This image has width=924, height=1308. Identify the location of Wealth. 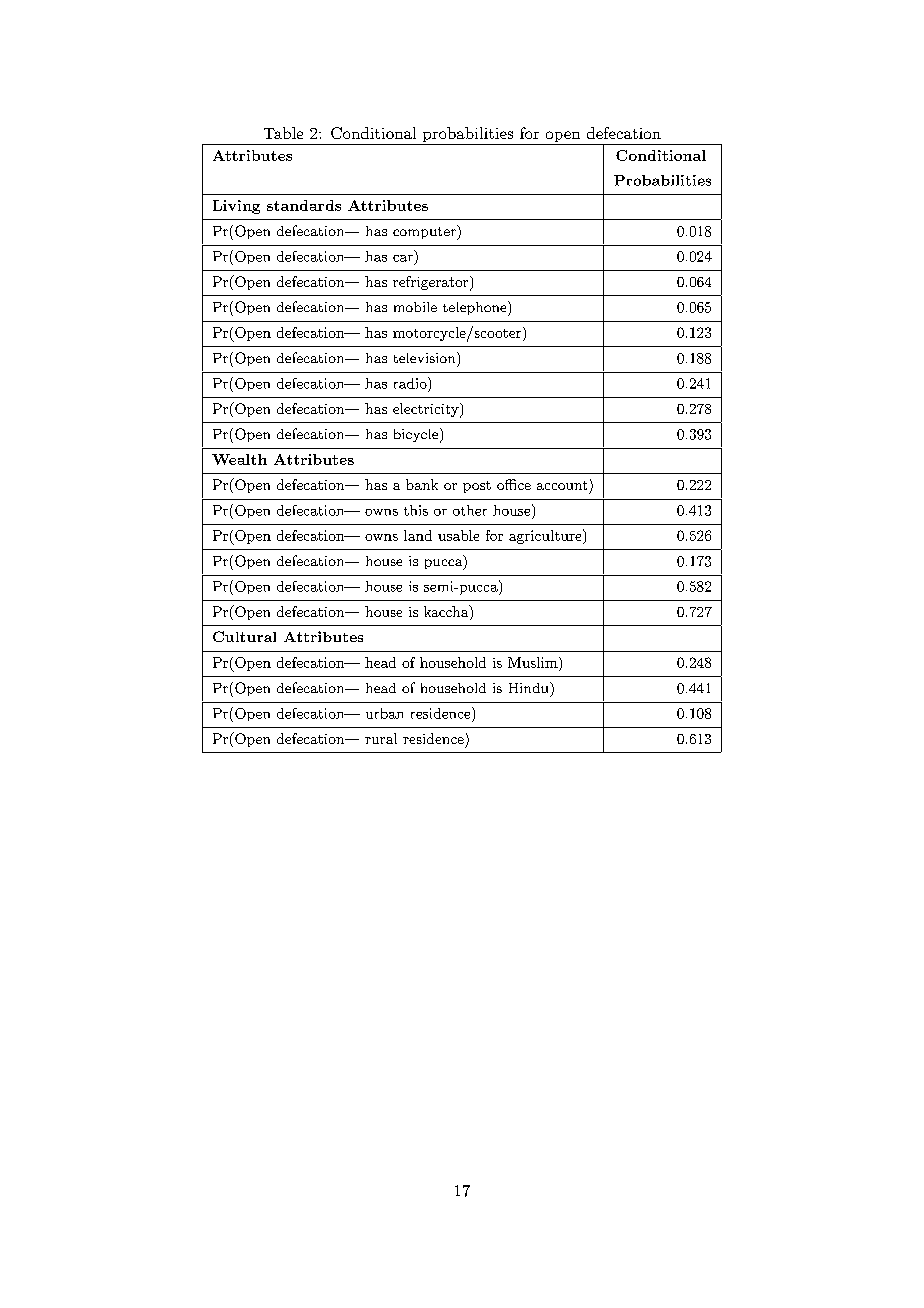
(239, 459).
